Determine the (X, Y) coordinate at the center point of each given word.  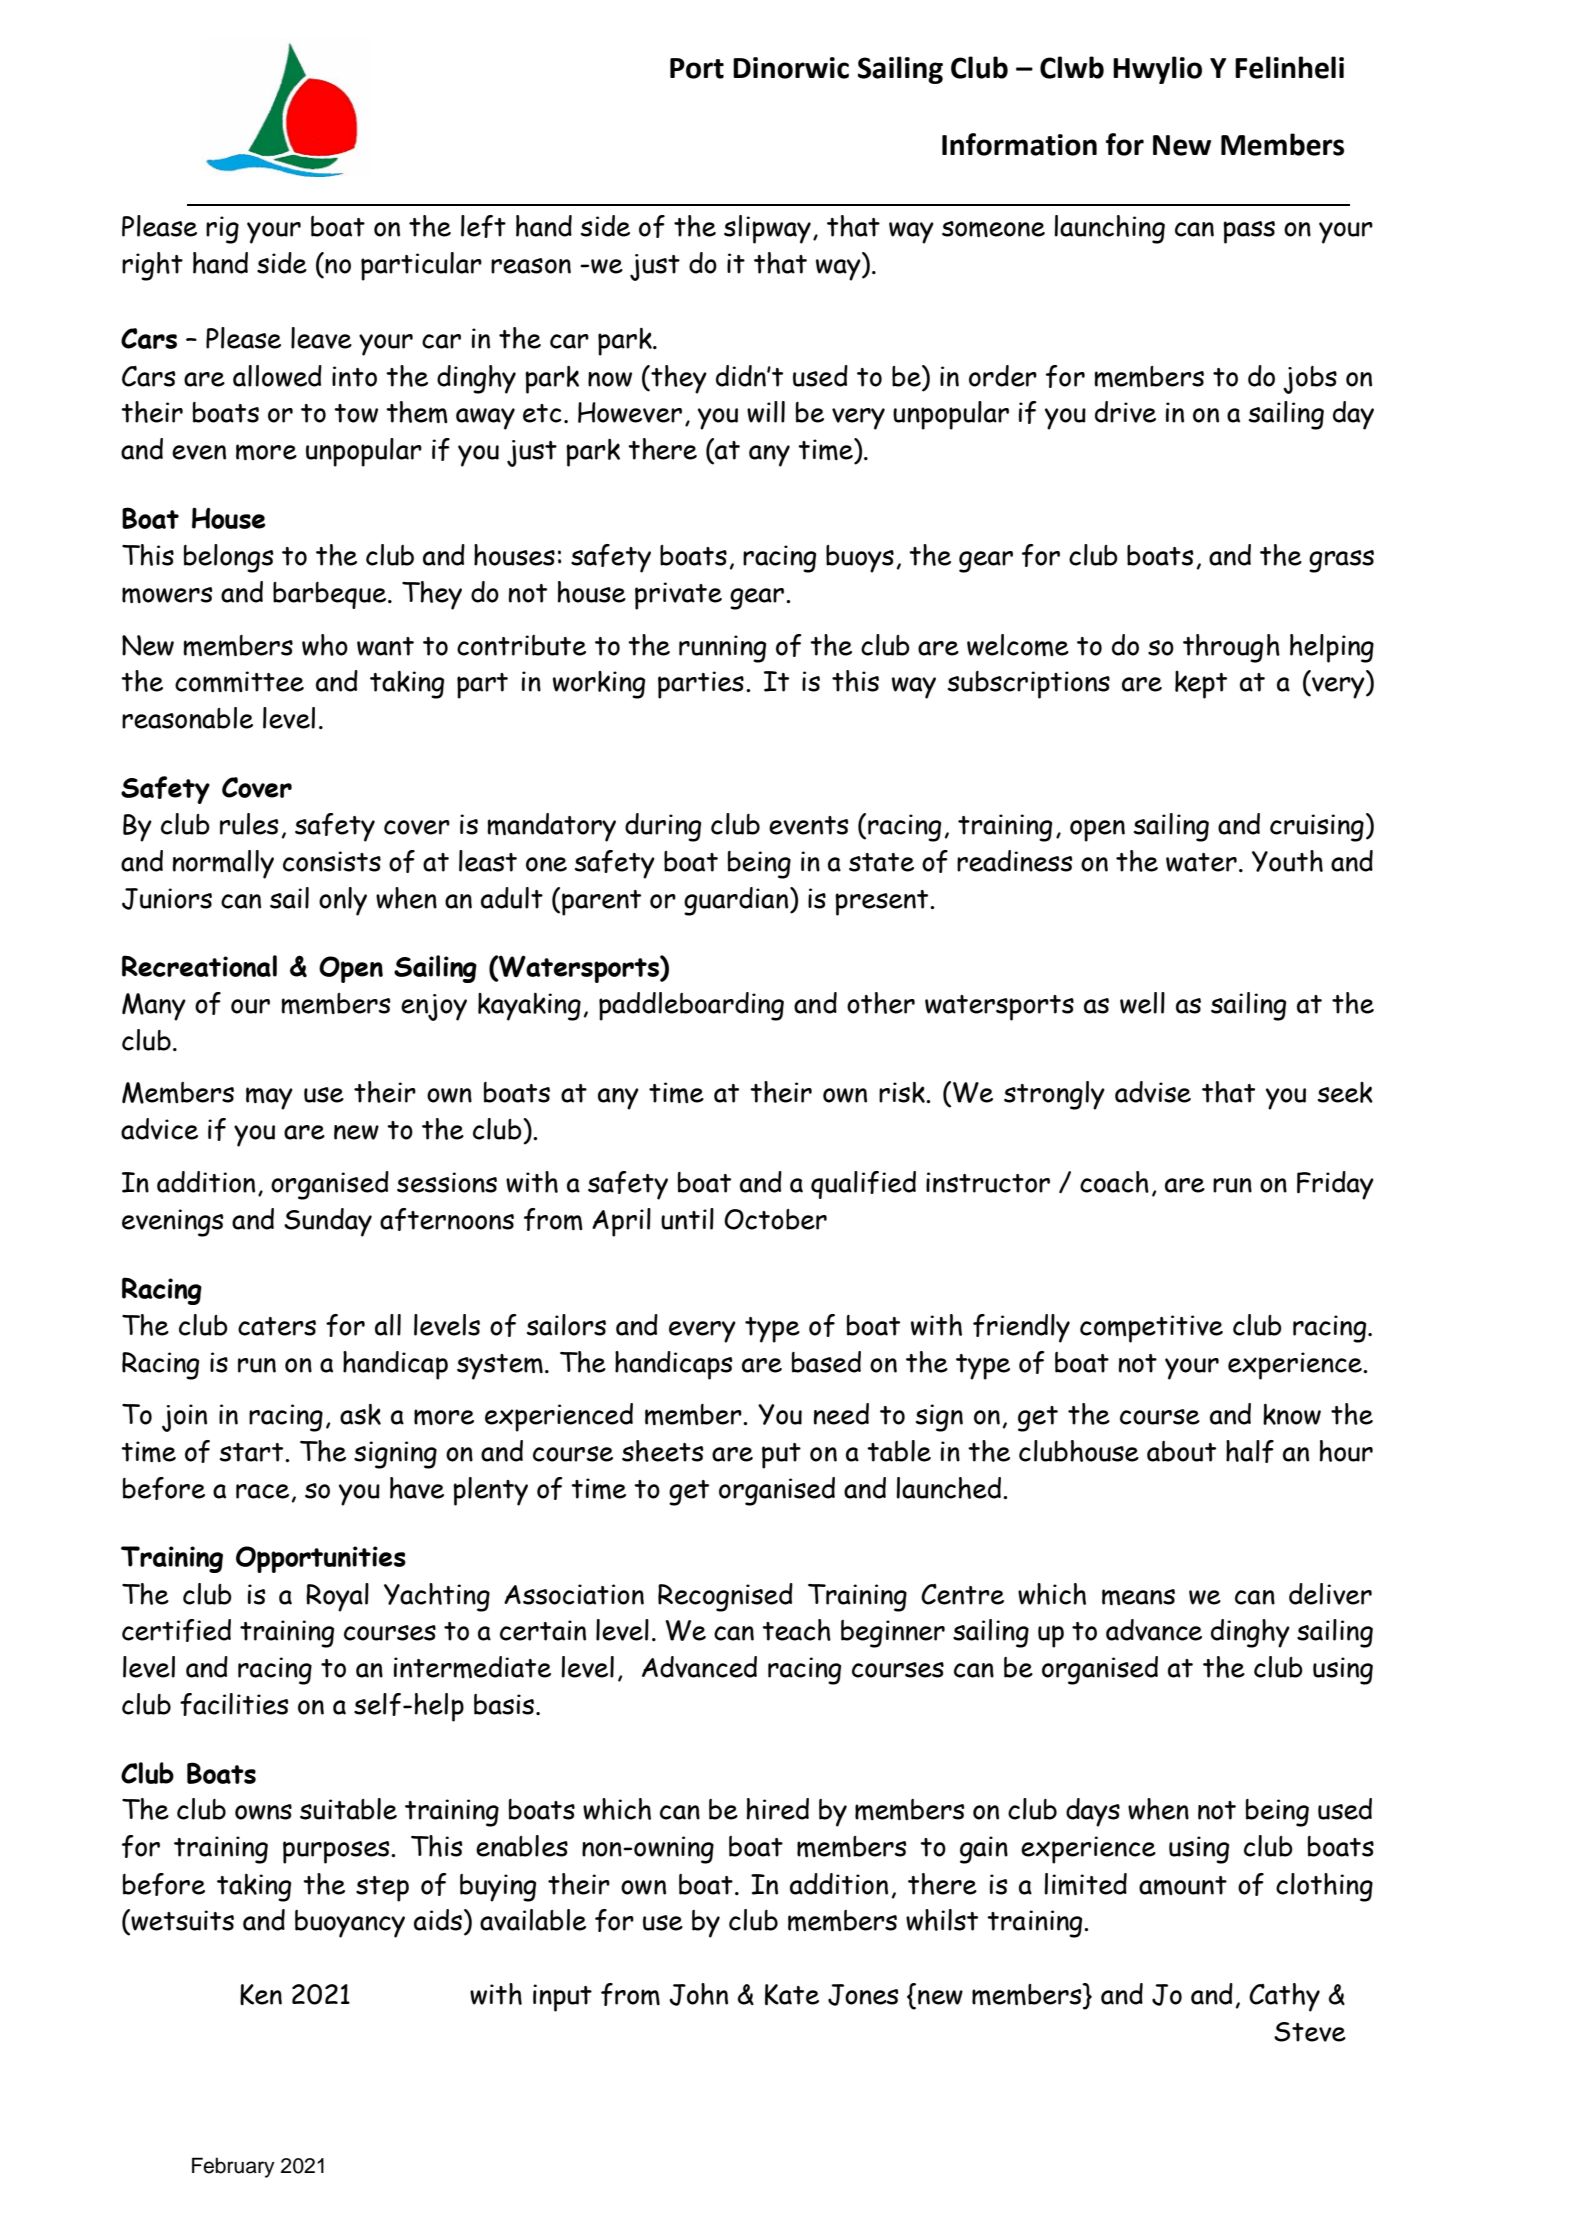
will (766, 412)
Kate (792, 1994)
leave (321, 338)
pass (1249, 232)
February (233, 2167)
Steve (1310, 2032)
